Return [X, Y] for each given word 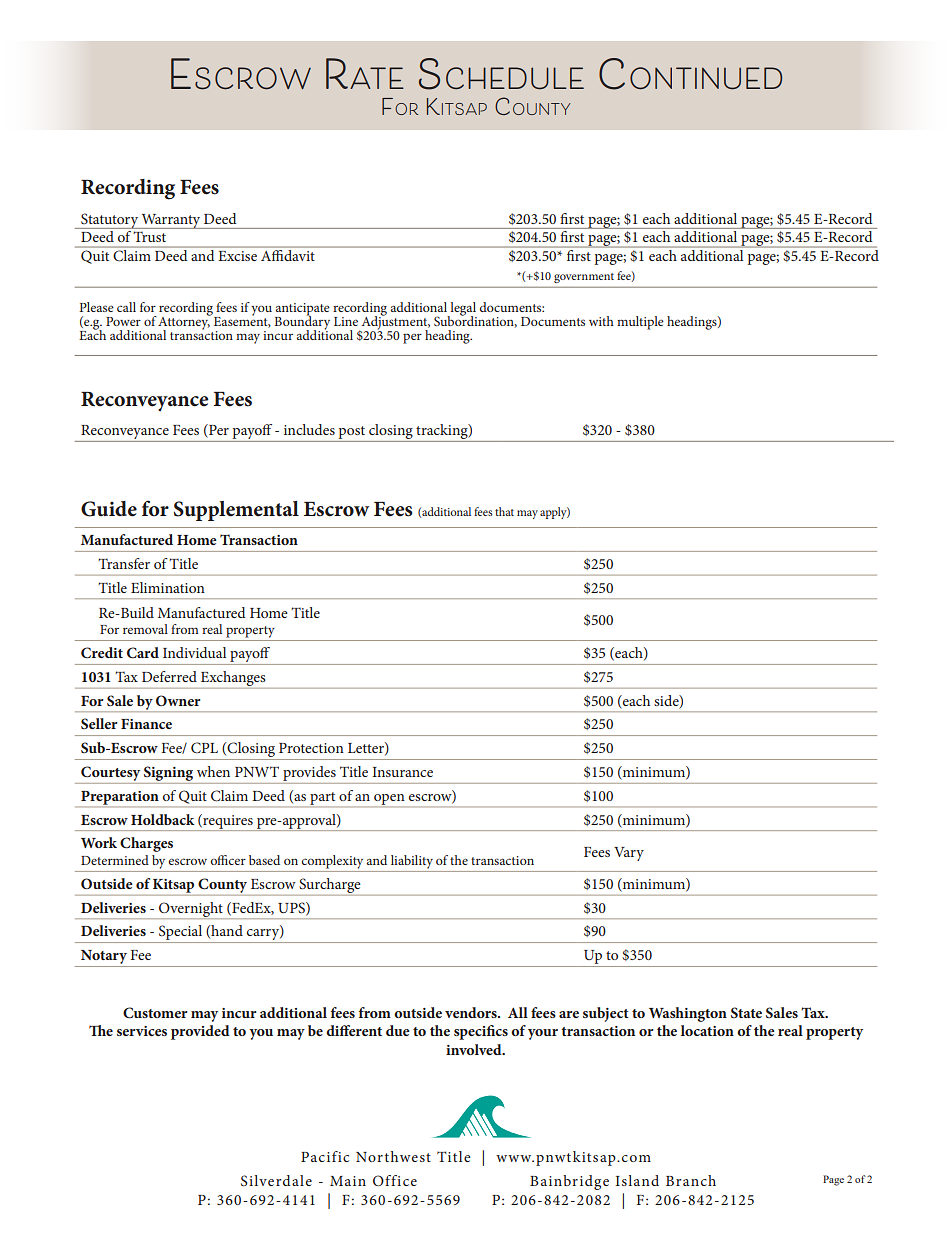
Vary [629, 854]
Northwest [393, 1156]
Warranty [171, 221]
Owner [178, 700]
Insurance [402, 772]
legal [462, 310]
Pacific [325, 1156]
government [584, 278]
